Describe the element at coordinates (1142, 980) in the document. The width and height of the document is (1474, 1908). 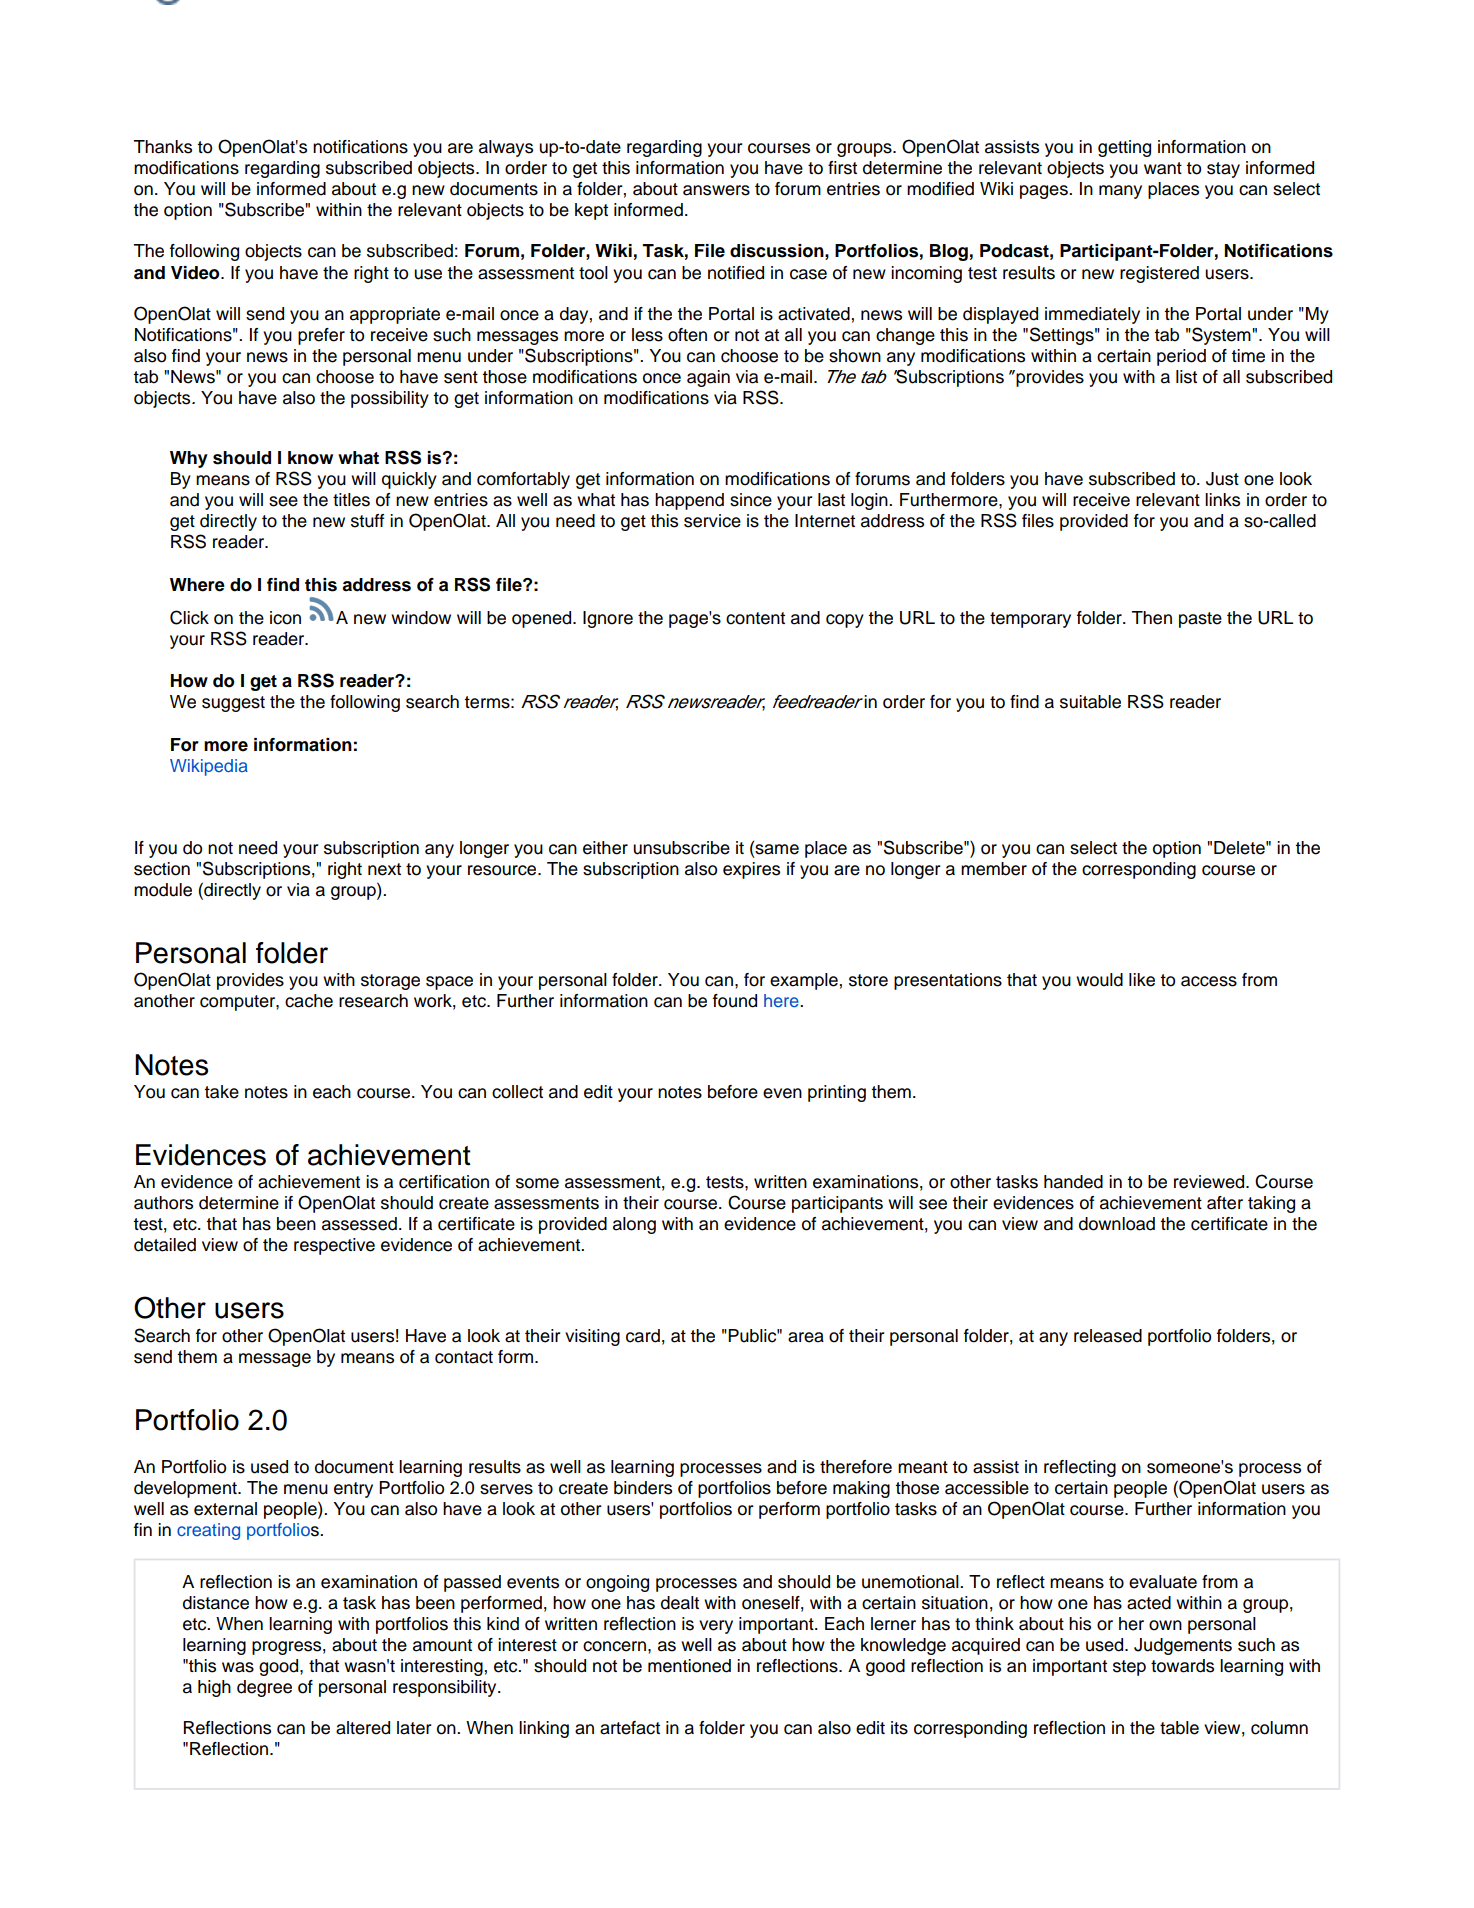
I see `like` at that location.
